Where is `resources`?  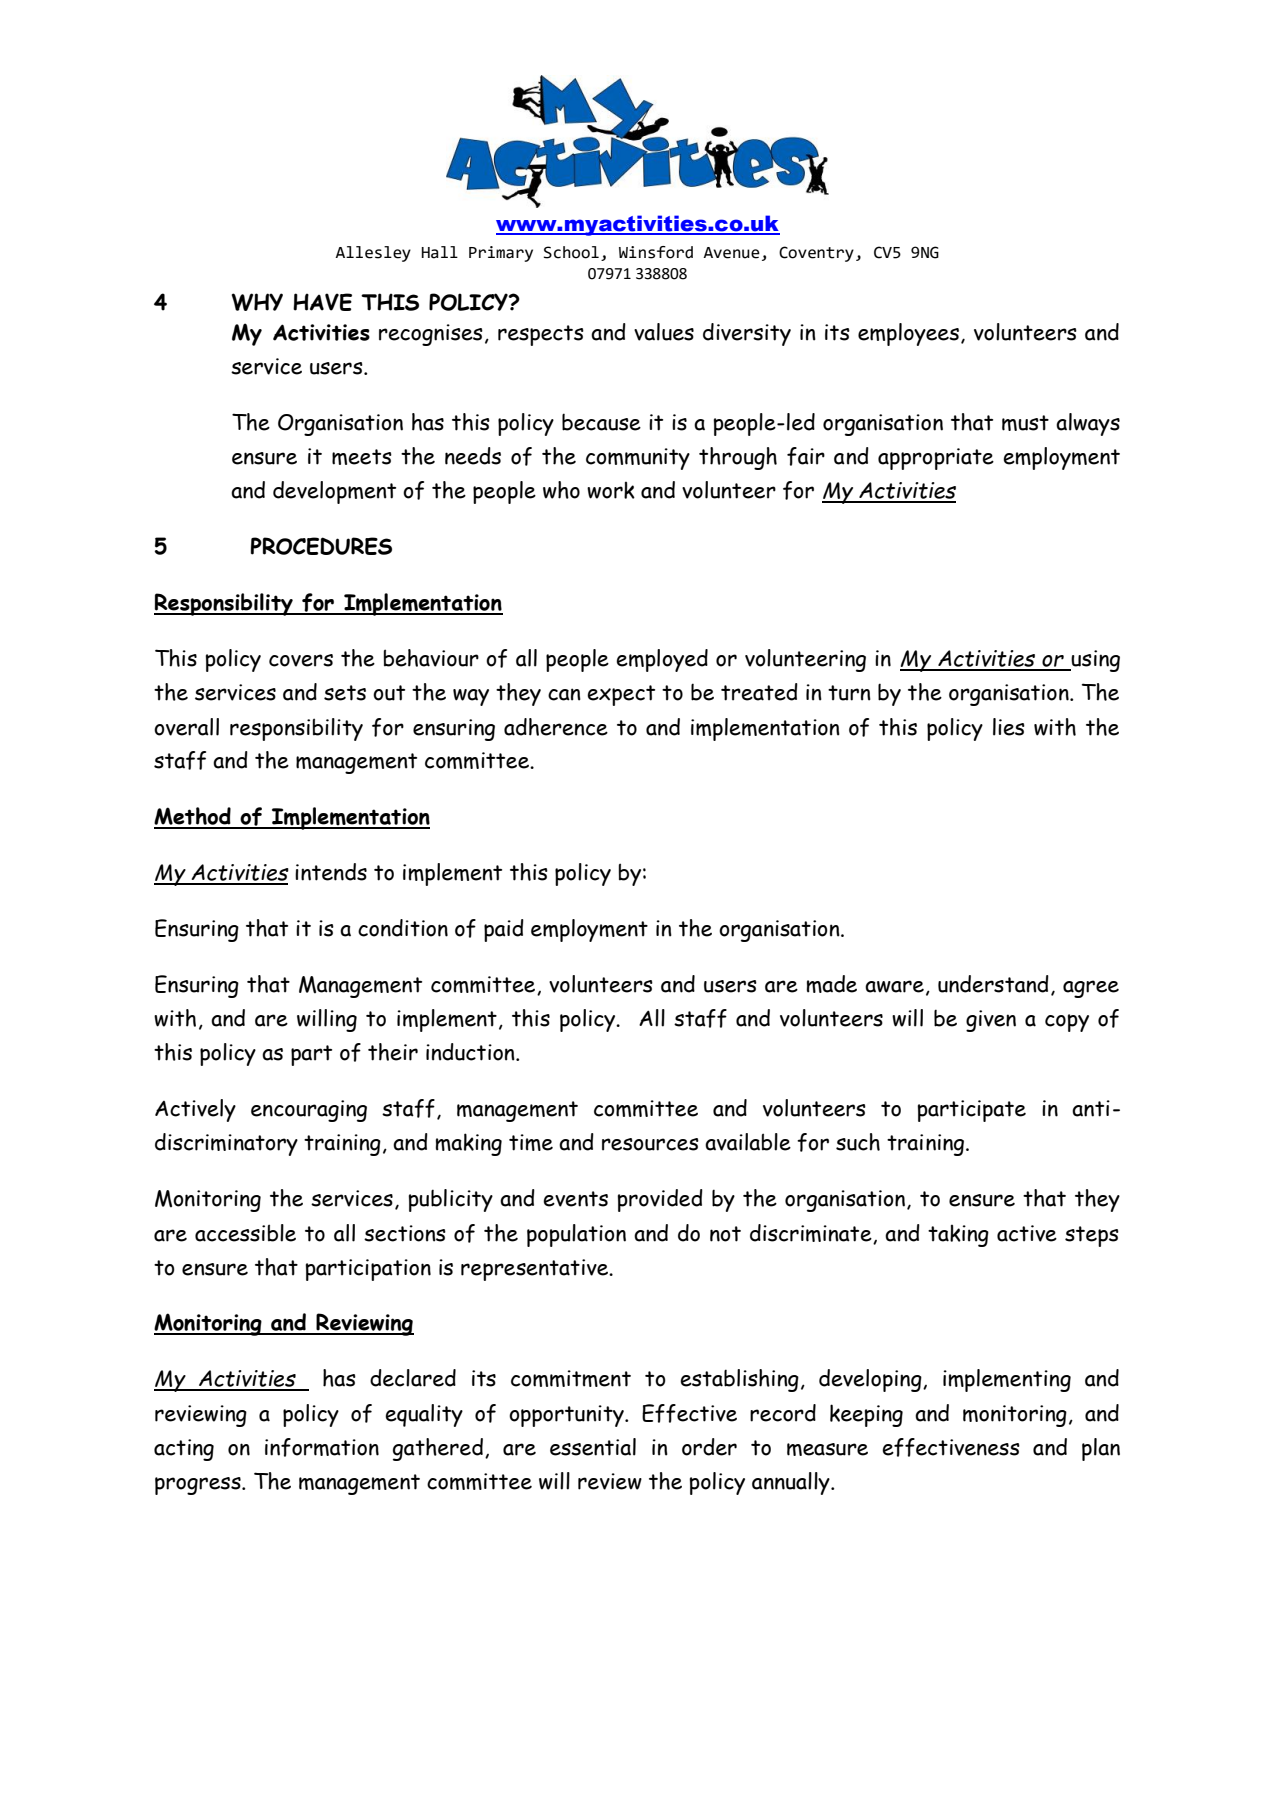
resources is located at coordinates (650, 1144).
